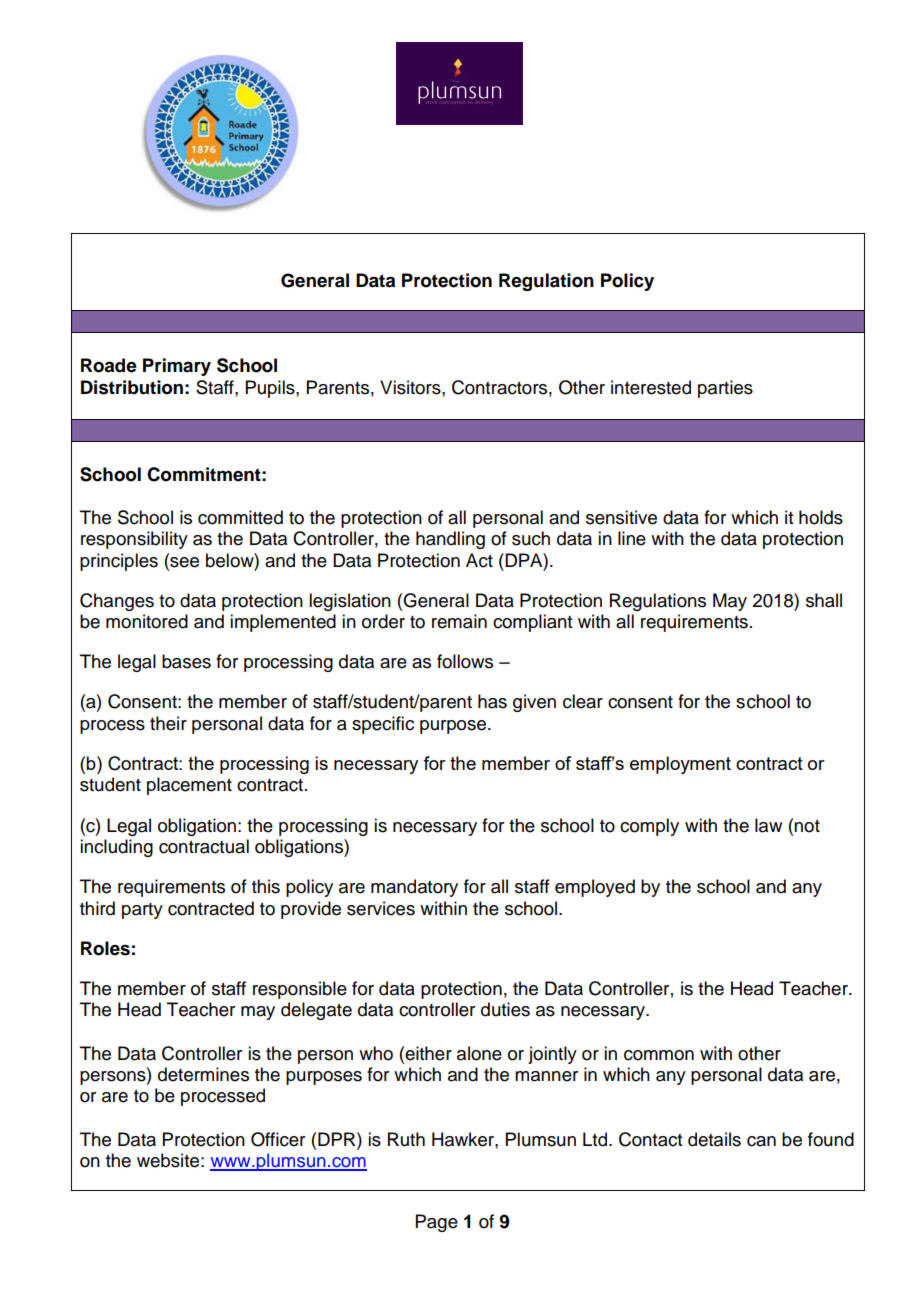  I want to click on party, so click(142, 911).
